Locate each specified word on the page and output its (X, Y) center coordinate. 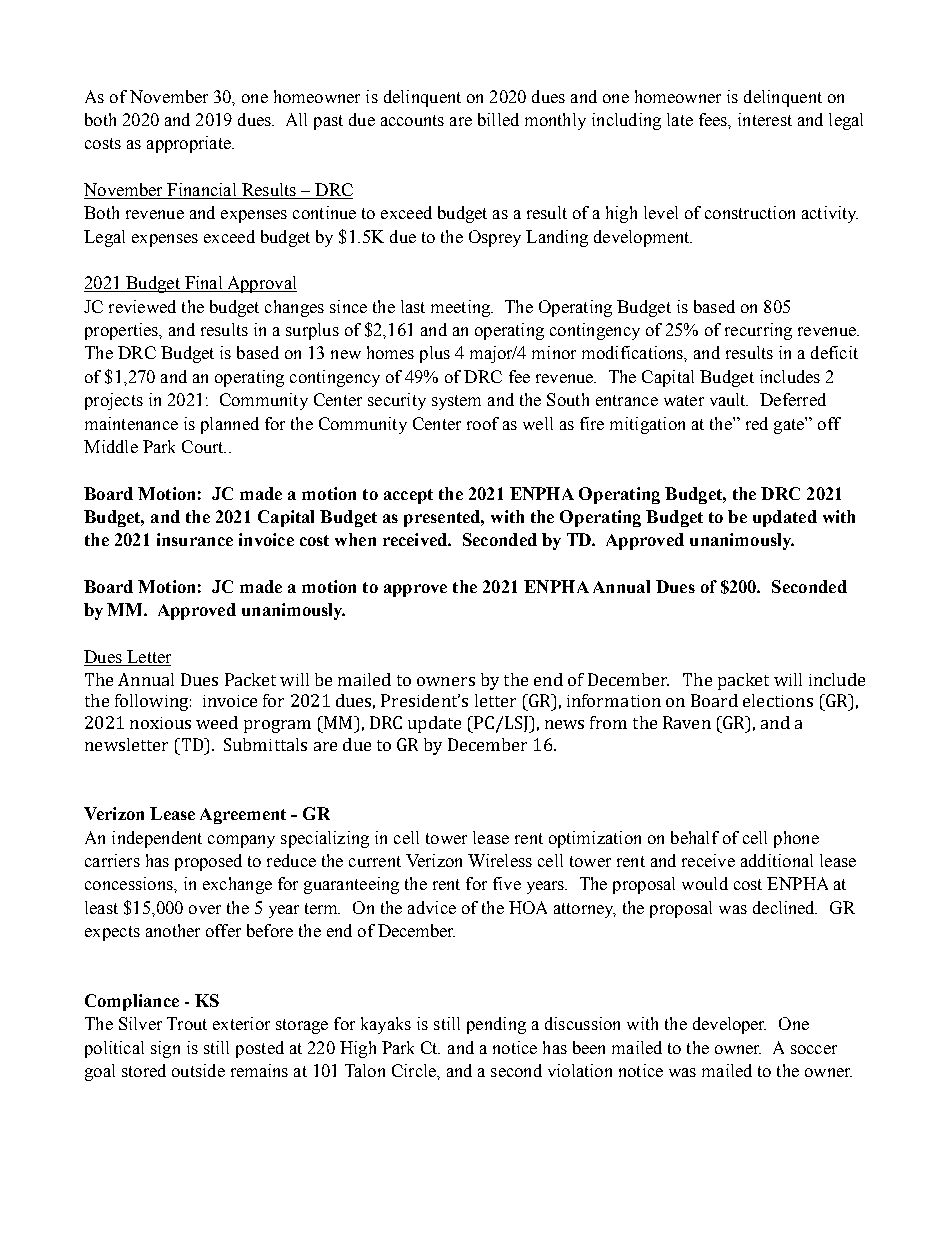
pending (496, 1025)
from (608, 722)
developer (729, 1025)
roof (483, 423)
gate (790, 425)
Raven (687, 722)
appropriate (190, 144)
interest (765, 119)
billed (498, 119)
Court (204, 446)
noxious (160, 723)
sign (165, 1049)
